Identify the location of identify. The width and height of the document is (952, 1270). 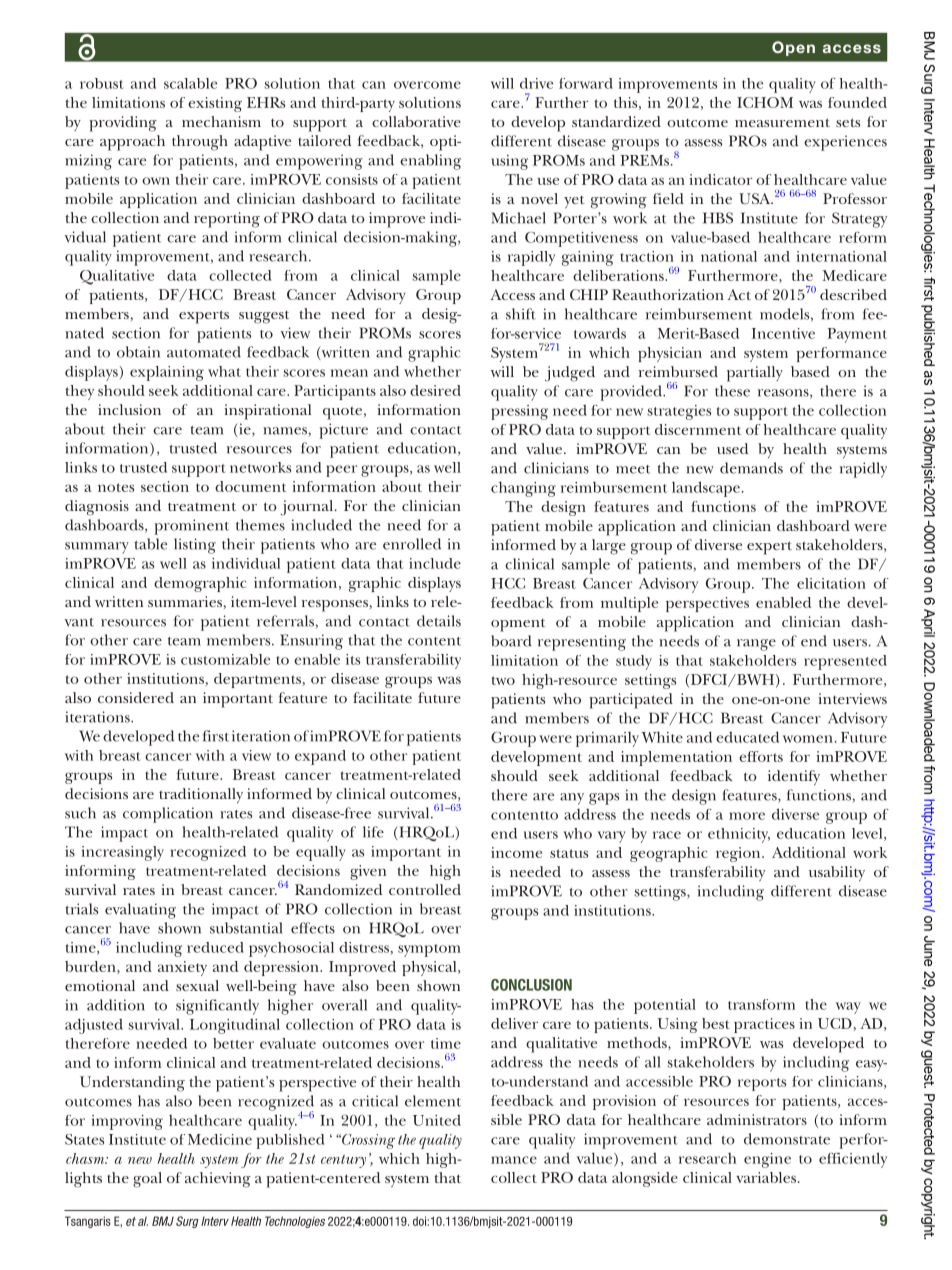
(794, 777).
